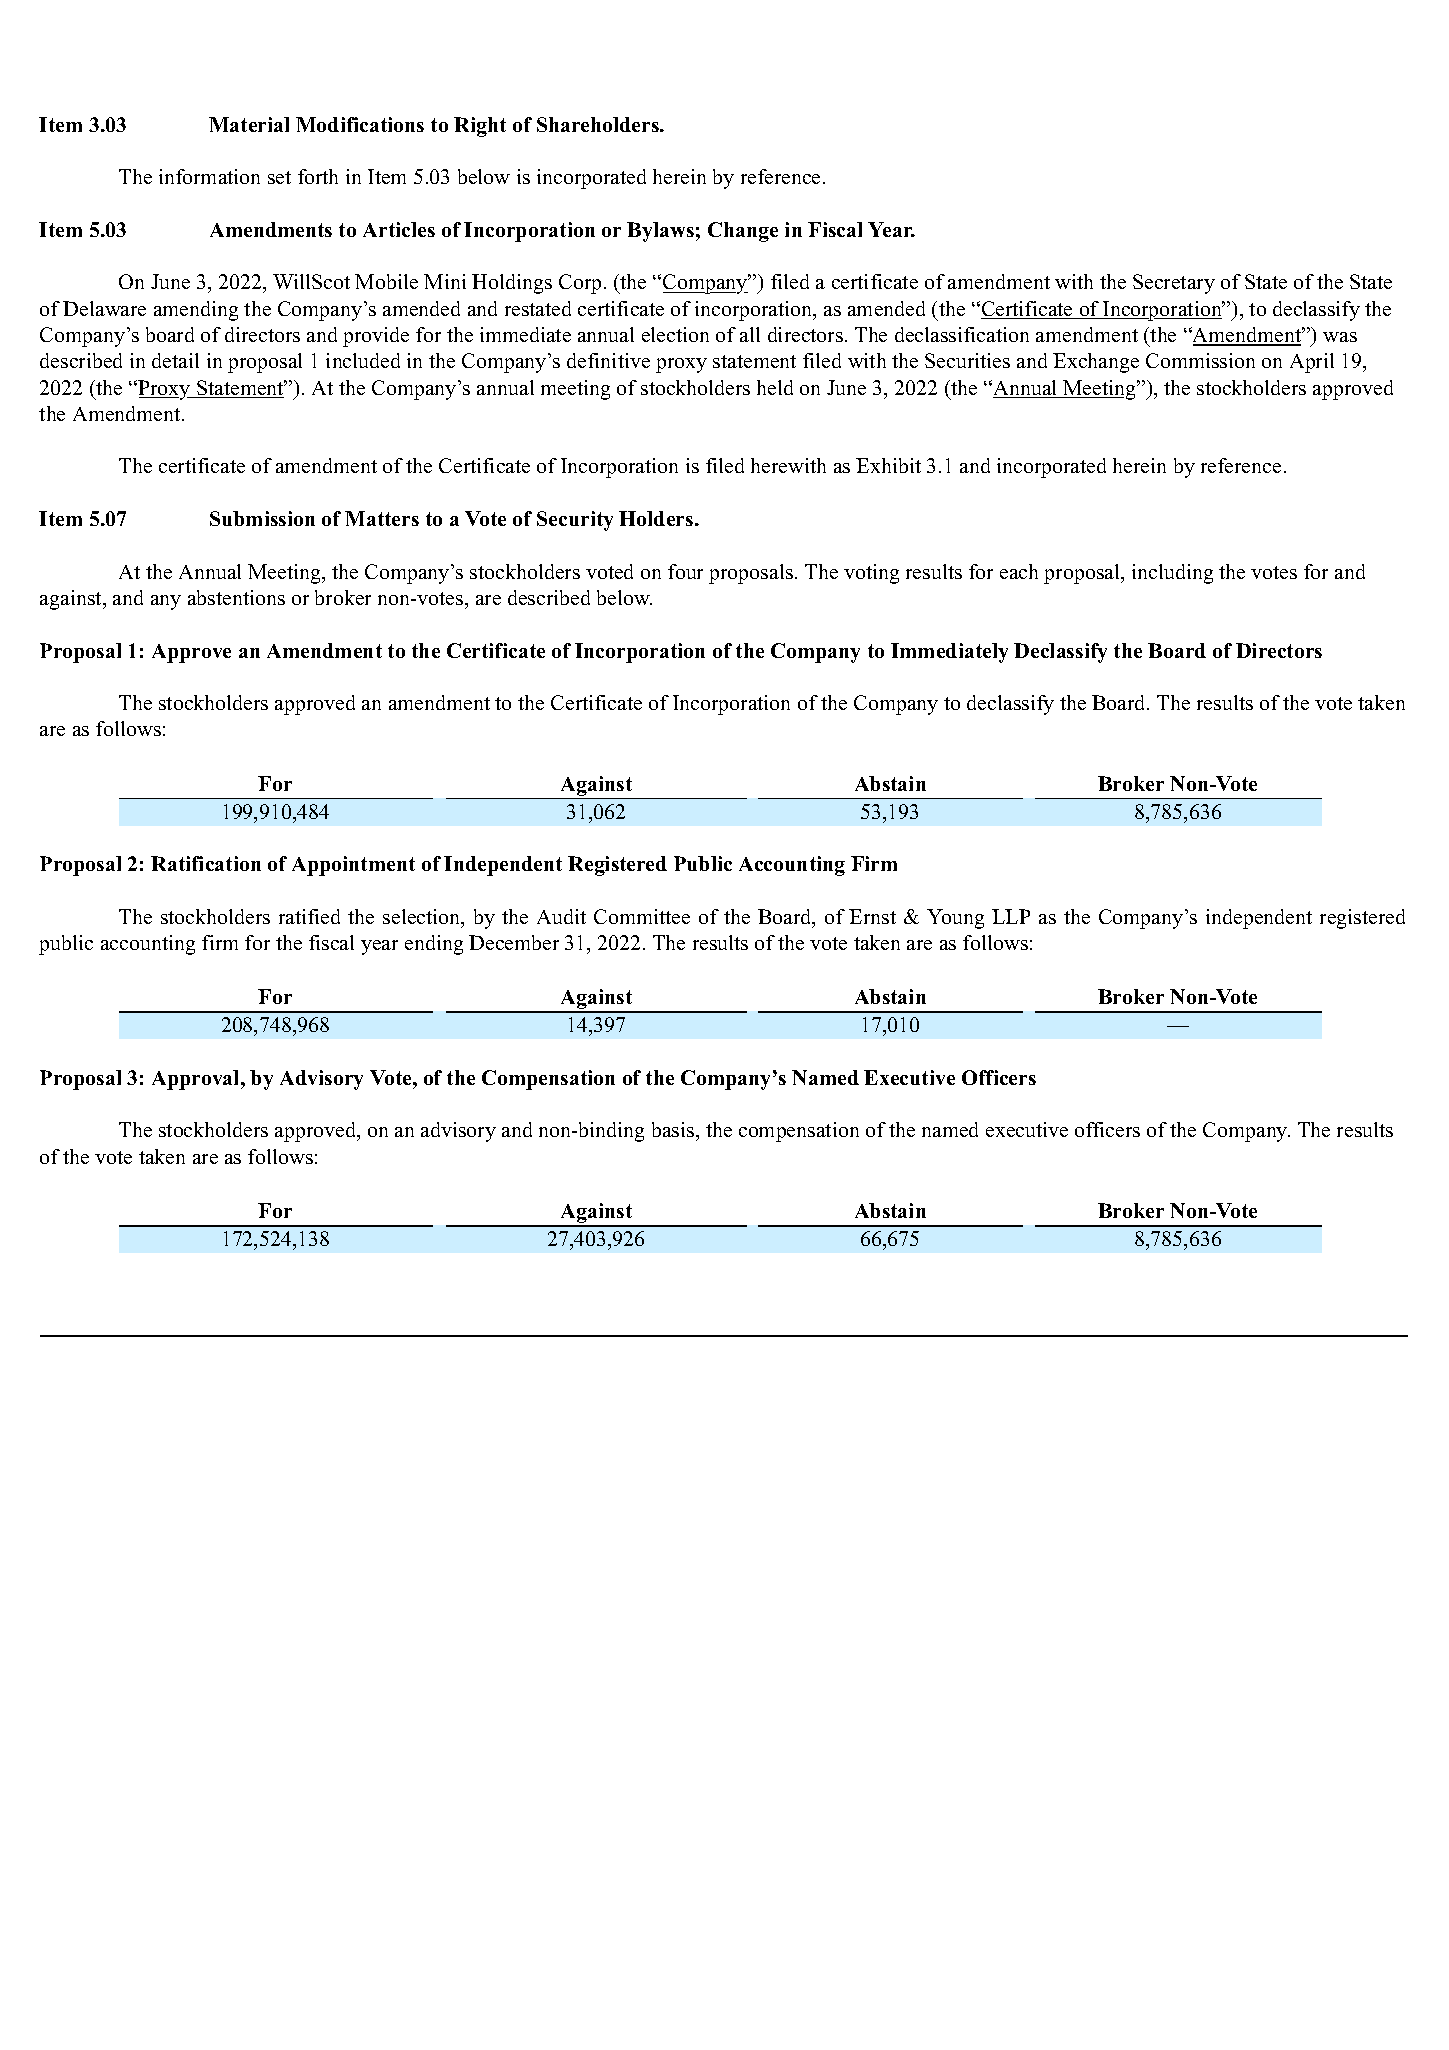 Image resolution: width=1449 pixels, height=2050 pixels. What do you see at coordinates (1174, 284) in the page?
I see `Secretary` at bounding box center [1174, 284].
